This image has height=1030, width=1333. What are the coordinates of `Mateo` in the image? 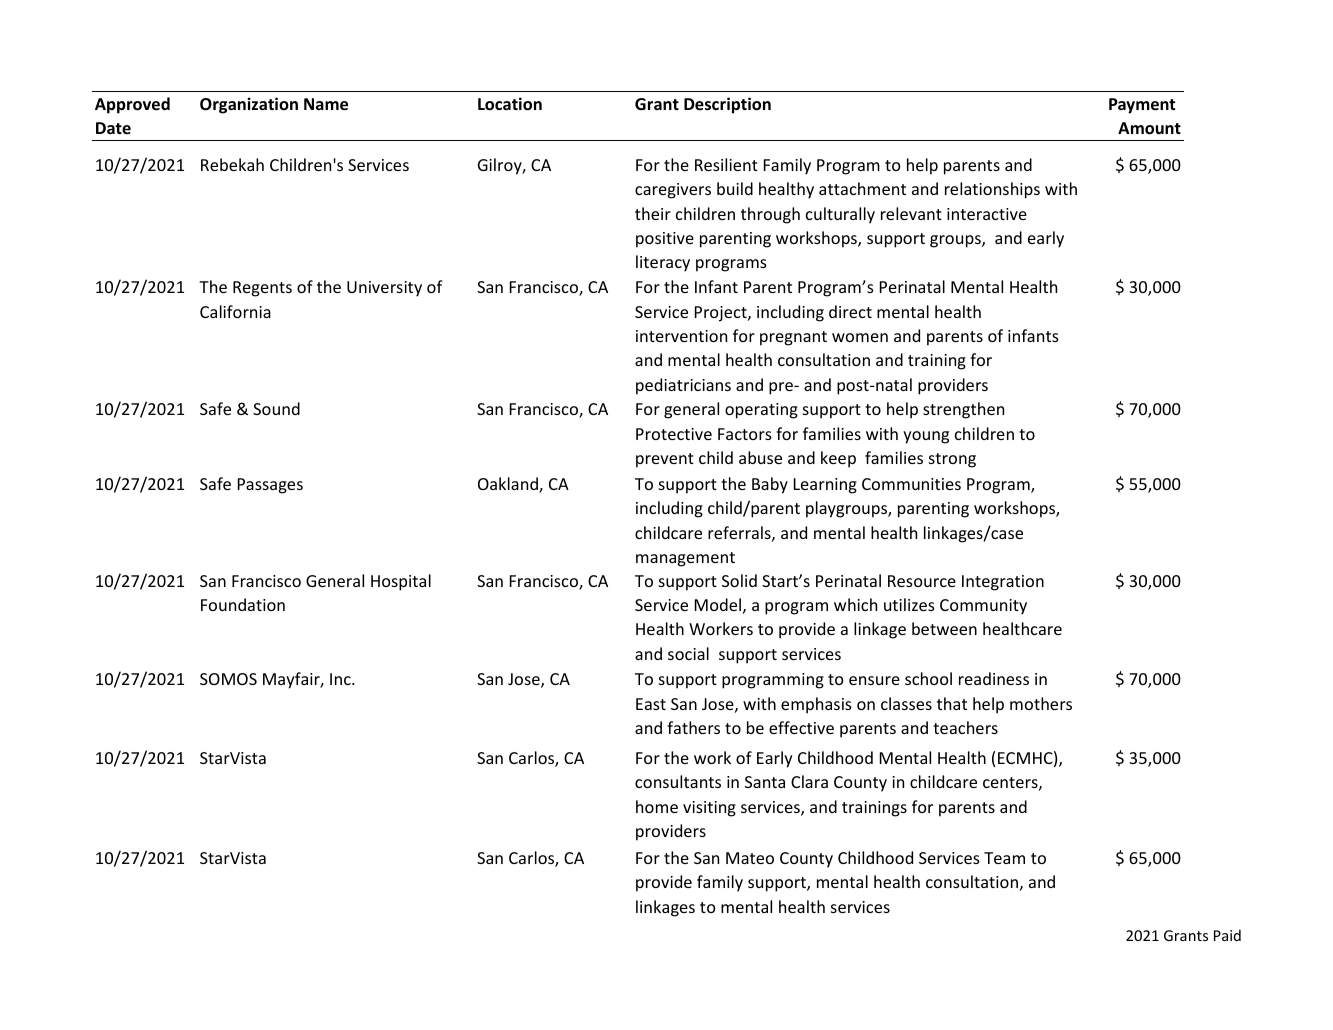 It's located at (750, 858).
